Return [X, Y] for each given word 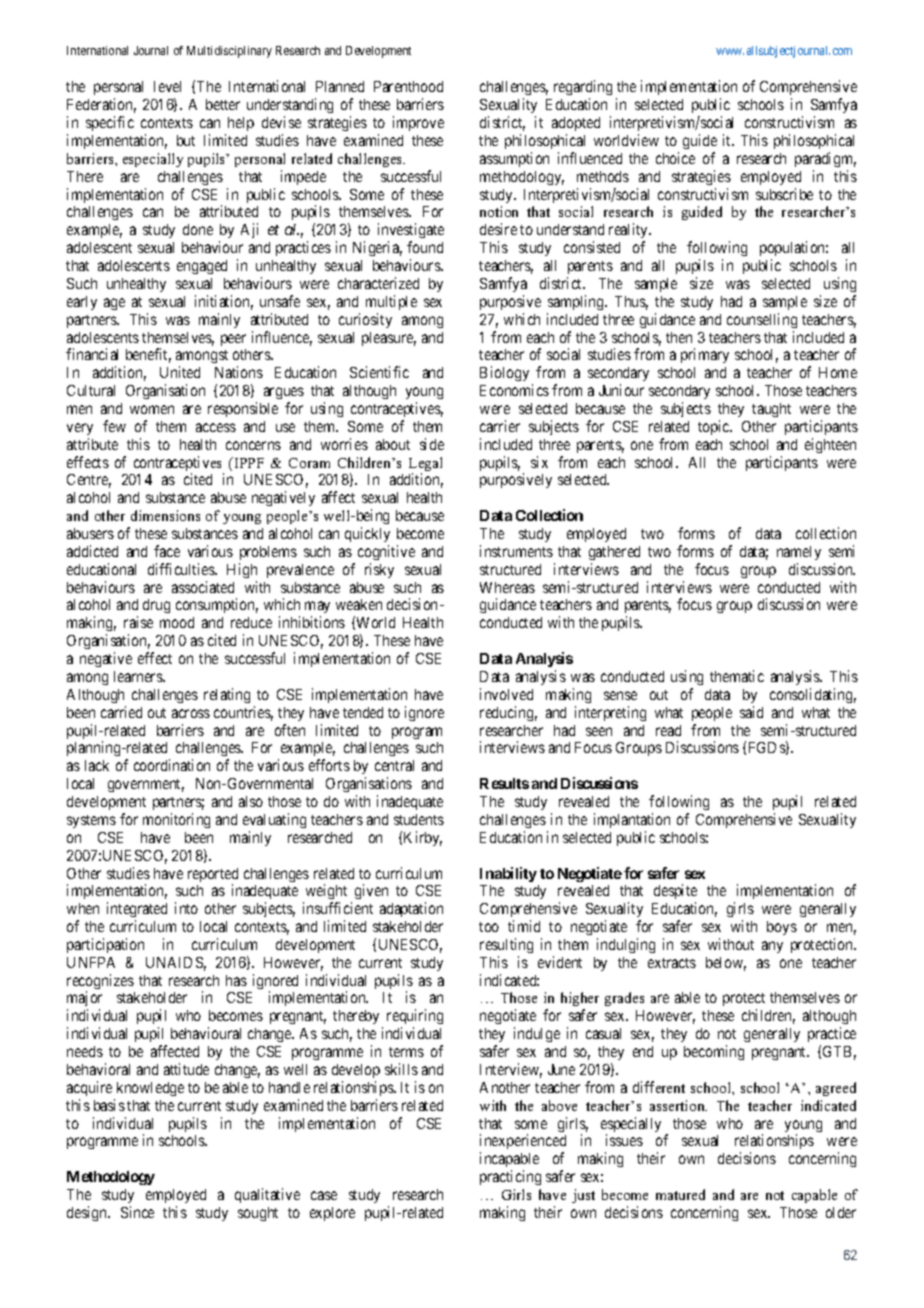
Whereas [507, 587]
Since [137, 1212]
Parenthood [408, 86]
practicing [510, 1177]
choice [675, 158]
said [751, 712]
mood [177, 622]
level [167, 86]
